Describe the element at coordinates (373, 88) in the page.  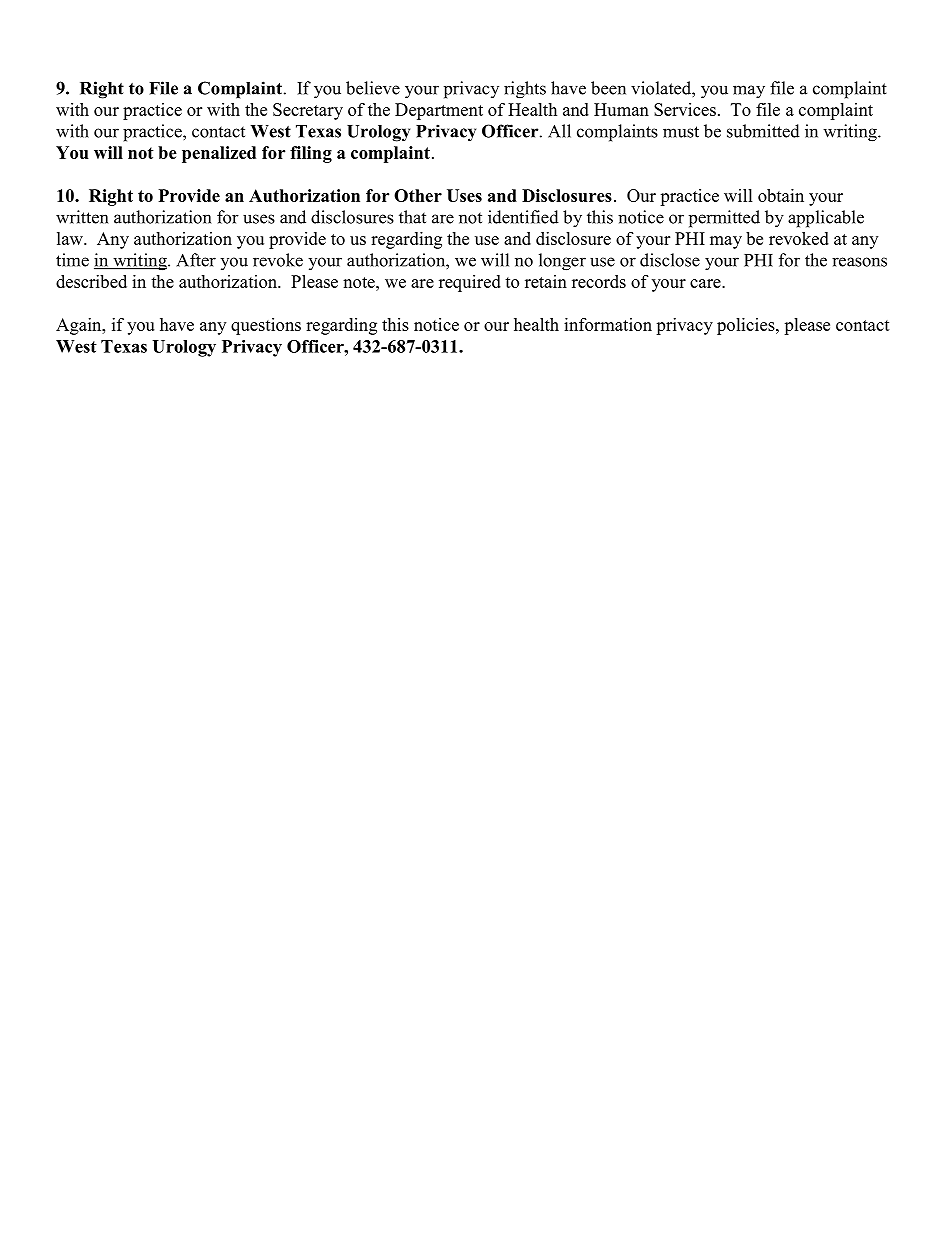
I see `believe` at that location.
